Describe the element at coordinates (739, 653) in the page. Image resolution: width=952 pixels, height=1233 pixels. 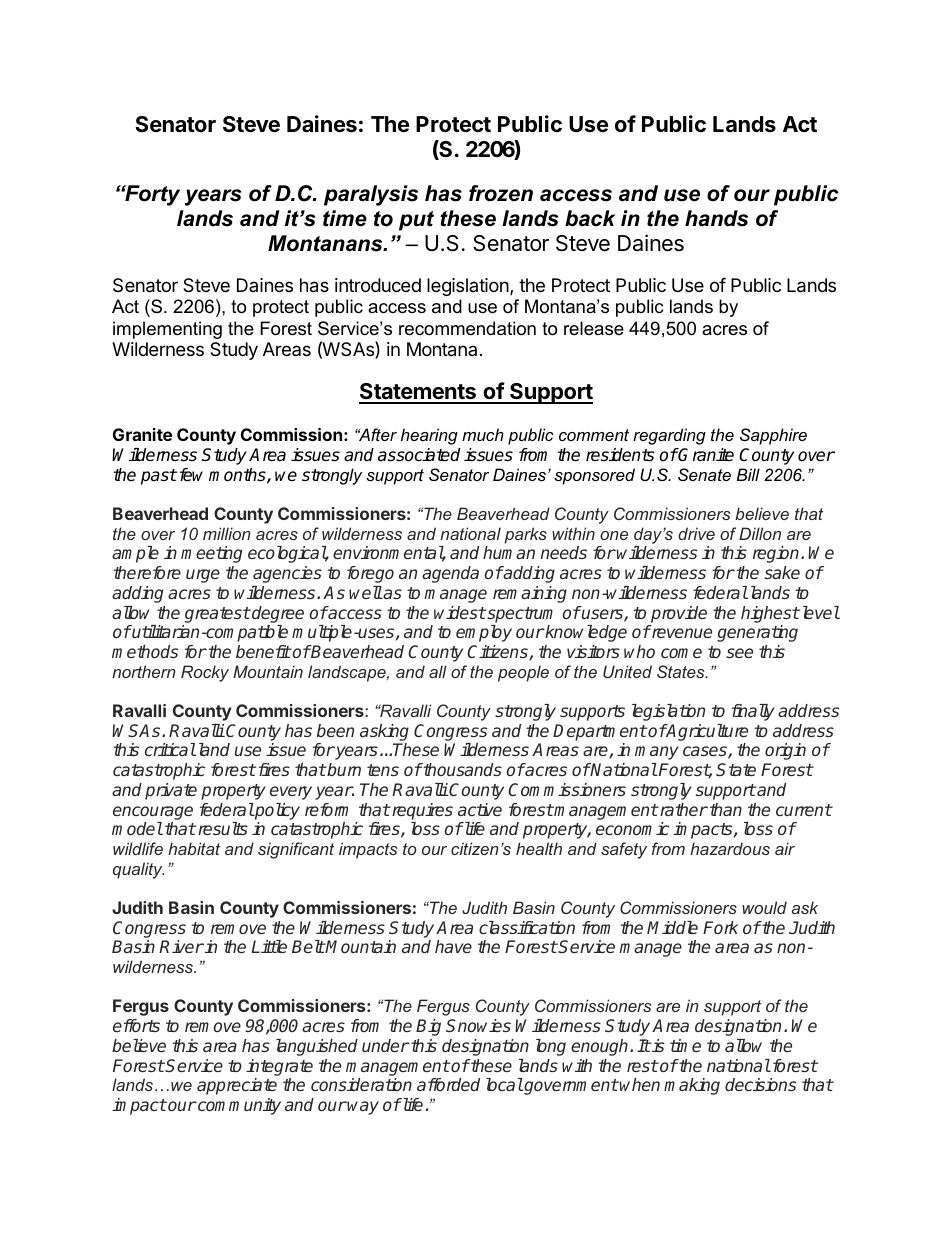
I see `see` at that location.
